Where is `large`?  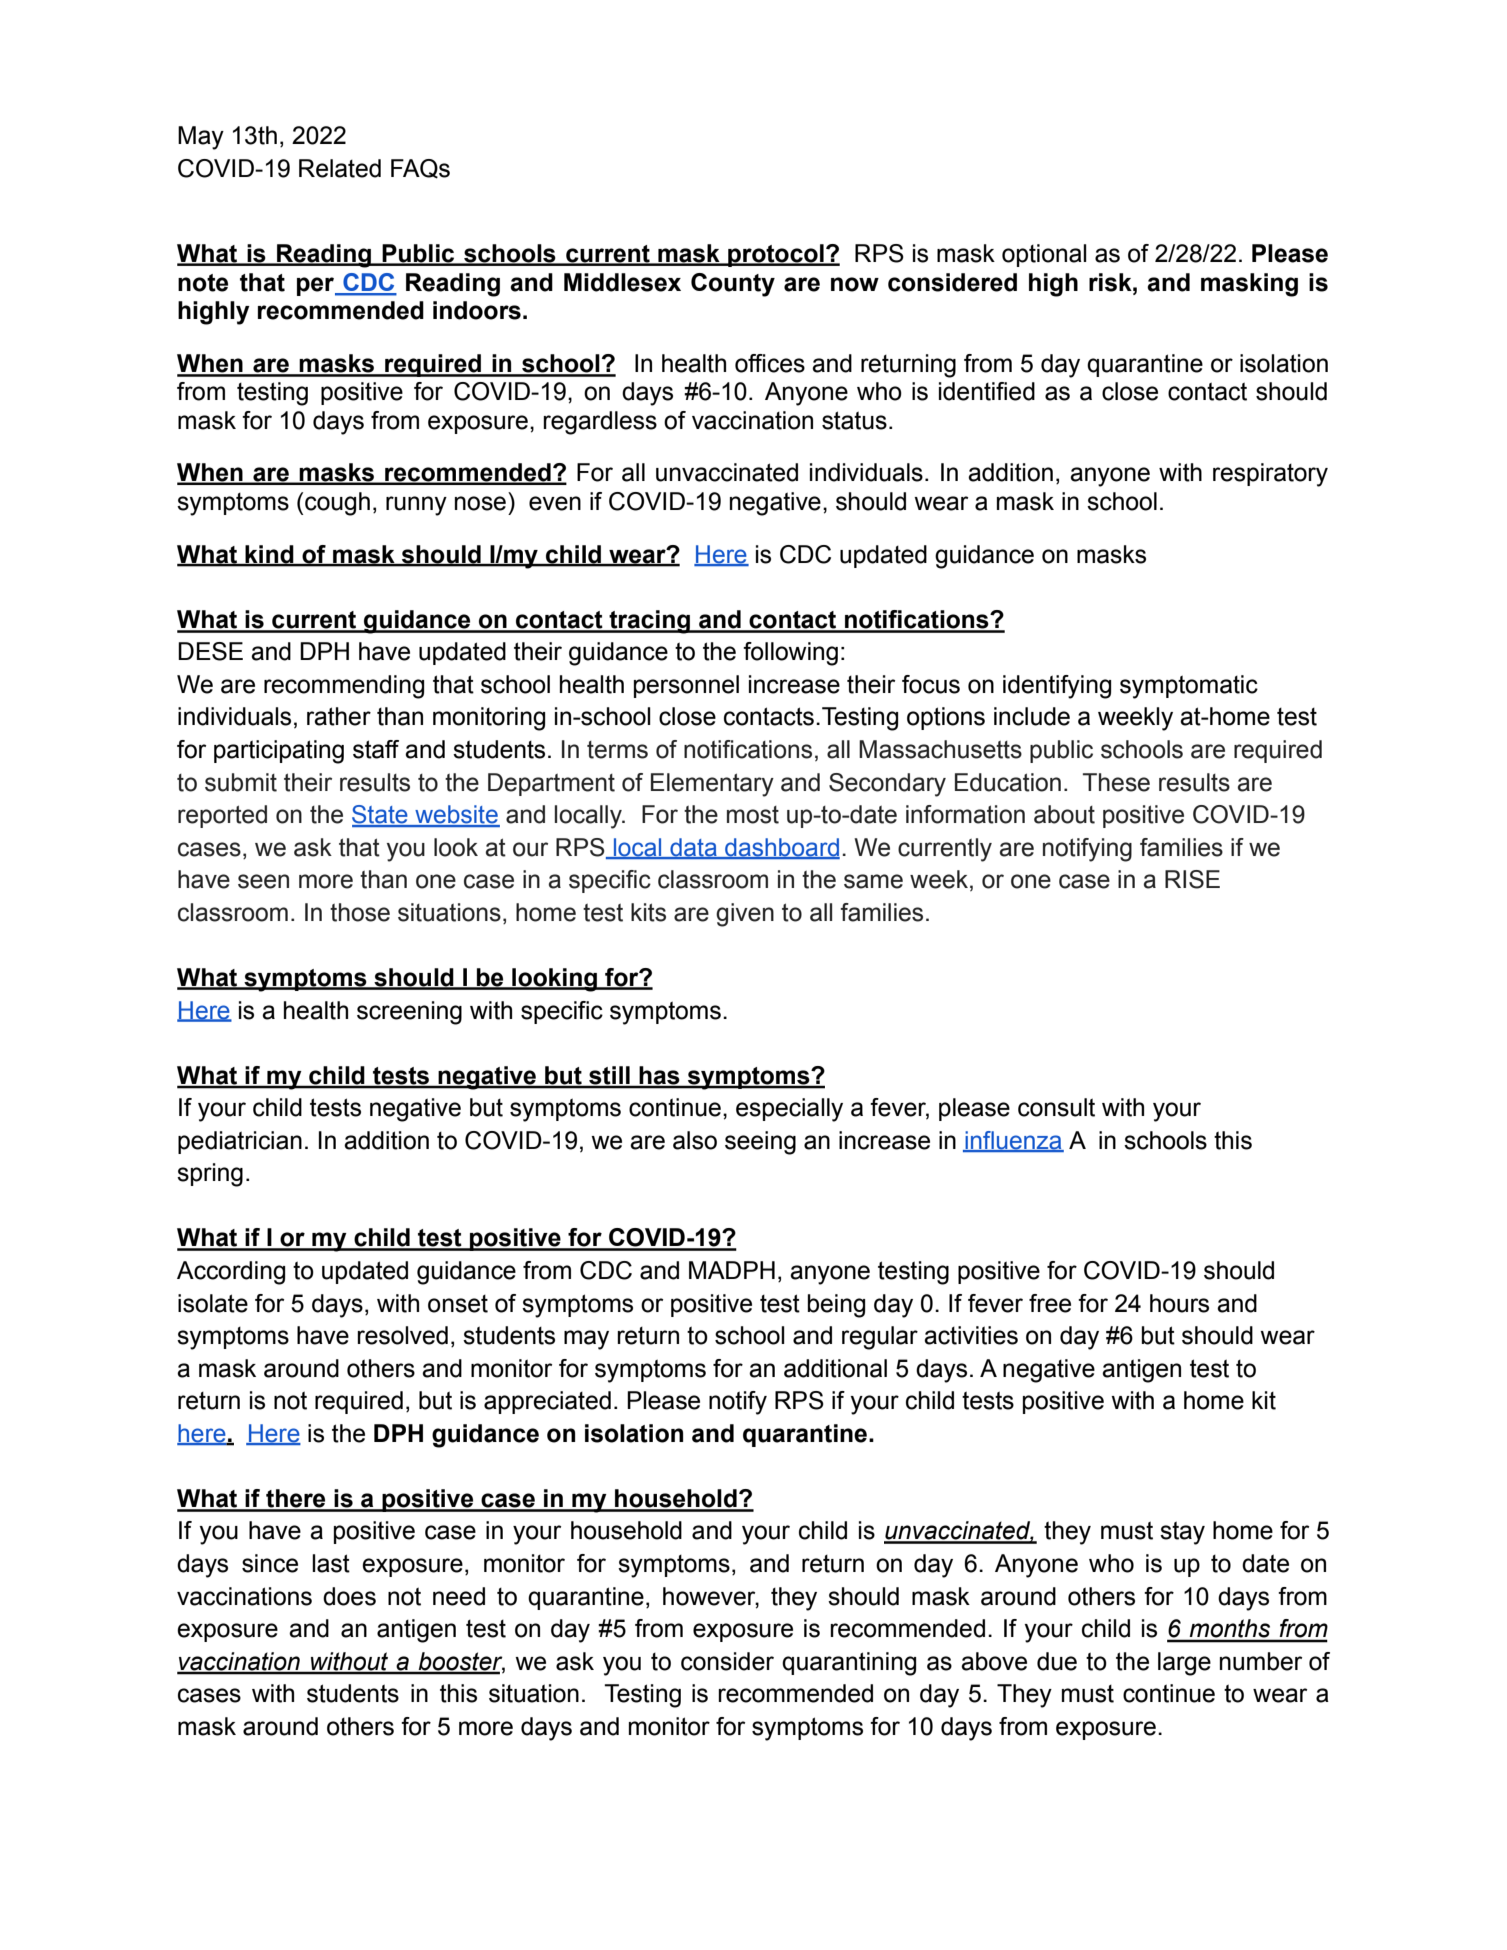
large is located at coordinates (1184, 1664).
